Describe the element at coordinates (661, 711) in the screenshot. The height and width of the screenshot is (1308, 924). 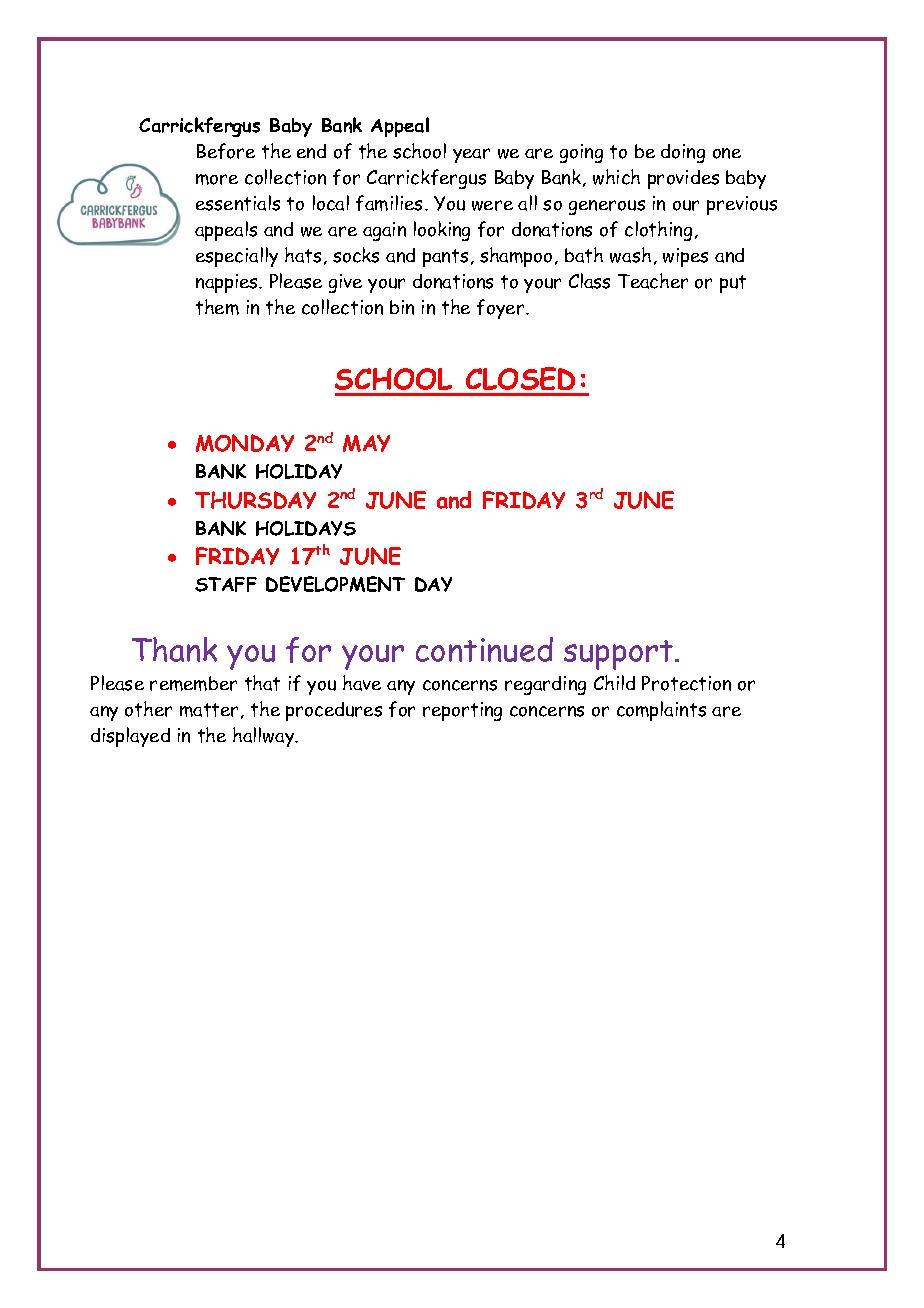
I see `complaints` at that location.
